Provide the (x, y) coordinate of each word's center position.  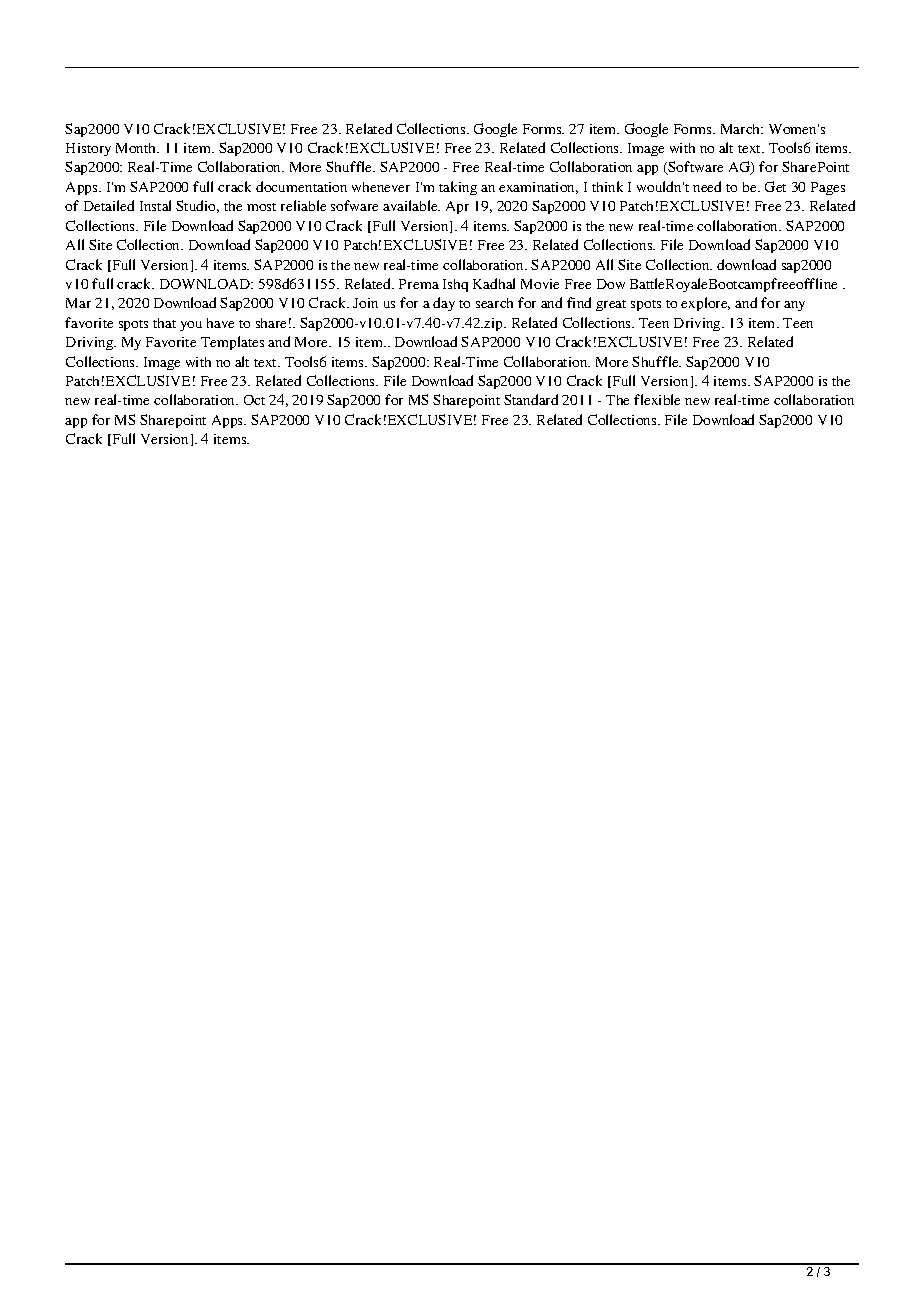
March (742, 129)
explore (705, 304)
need (707, 186)
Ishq (455, 285)
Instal (155, 205)
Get (775, 186)
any (794, 306)
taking (458, 188)
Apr (457, 207)
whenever (381, 187)
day (444, 304)
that (164, 323)
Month (137, 148)
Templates (232, 343)
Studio (197, 206)
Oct (254, 400)
